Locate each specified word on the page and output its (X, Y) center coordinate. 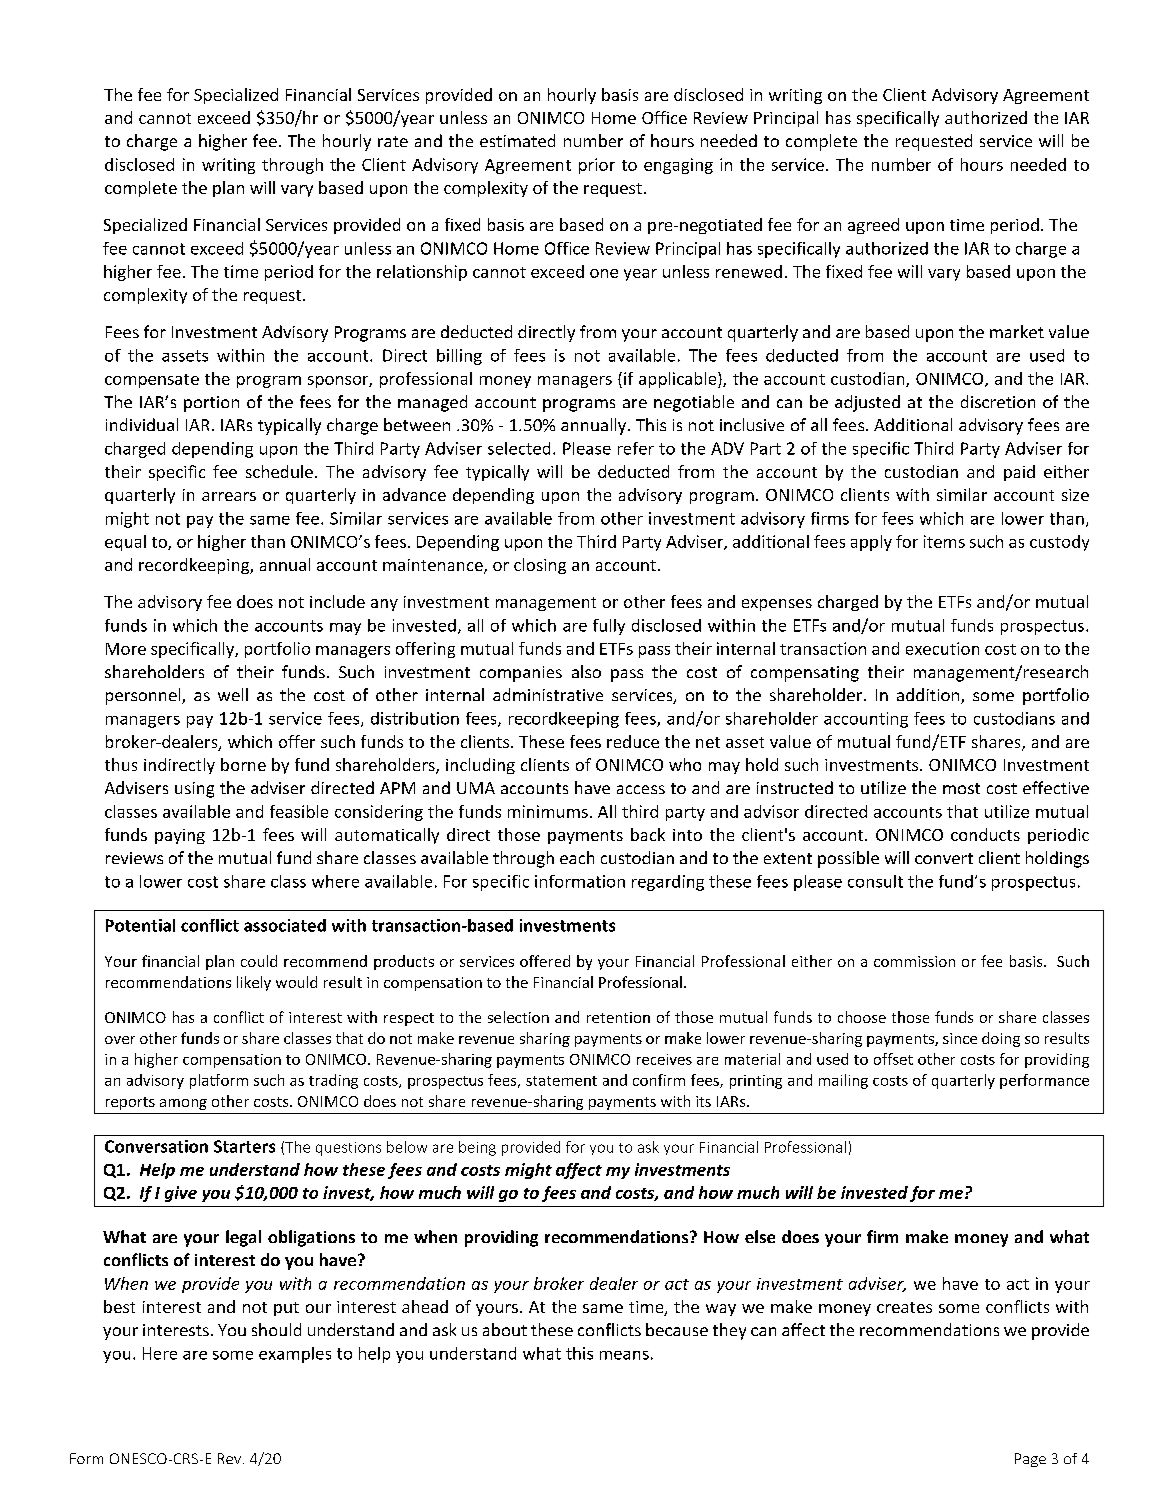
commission (914, 961)
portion (211, 404)
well (233, 694)
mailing (843, 1081)
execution (942, 648)
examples (295, 1355)
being (477, 1148)
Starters (244, 1146)
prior (597, 166)
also (586, 671)
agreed (873, 226)
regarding (668, 883)
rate (393, 141)
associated (285, 925)
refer (636, 448)
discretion (998, 401)
